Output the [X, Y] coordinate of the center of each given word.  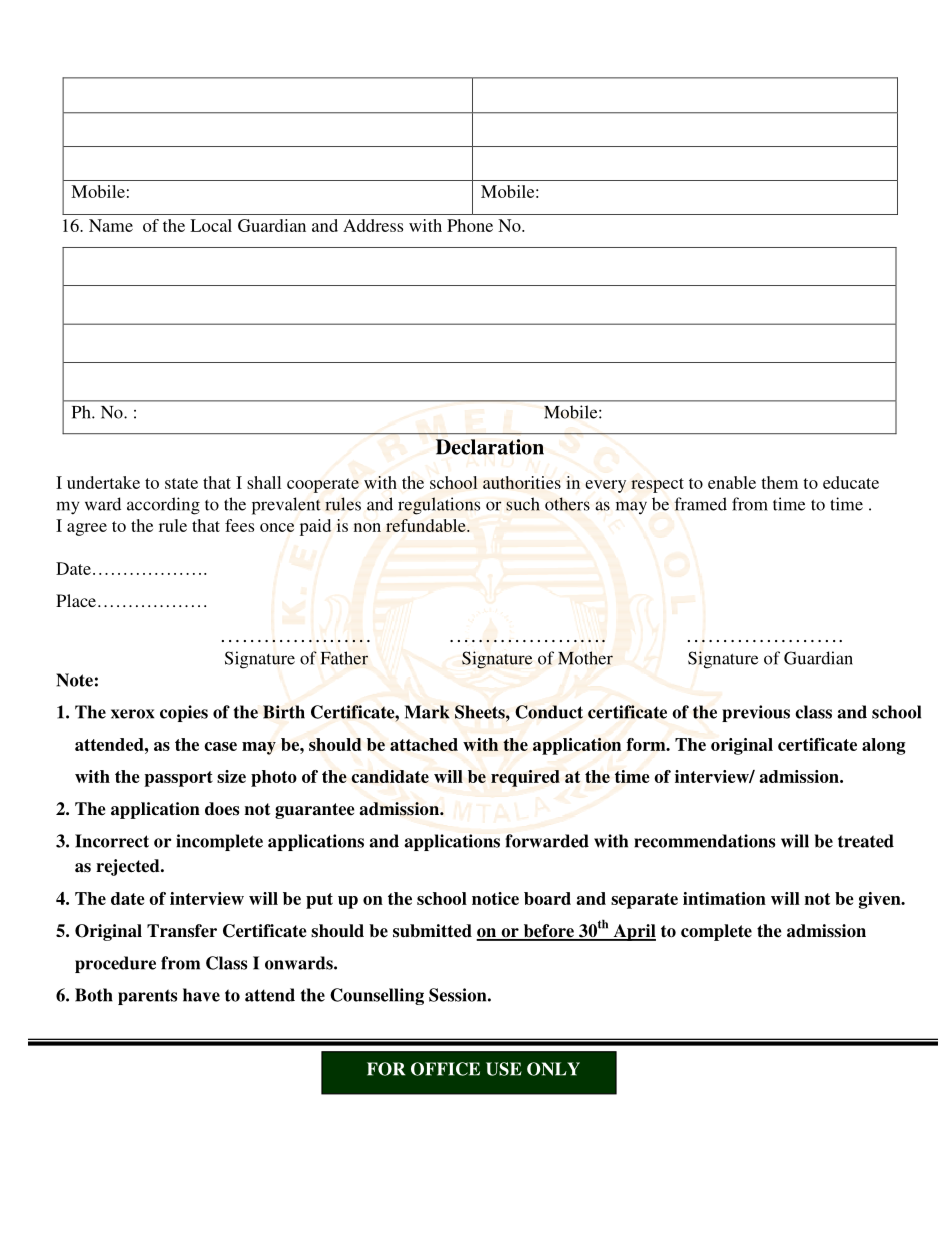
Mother [585, 658]
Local [211, 225]
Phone [470, 225]
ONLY [553, 1069]
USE [504, 1069]
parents [147, 997]
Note [74, 680]
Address [373, 225]
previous [756, 713]
